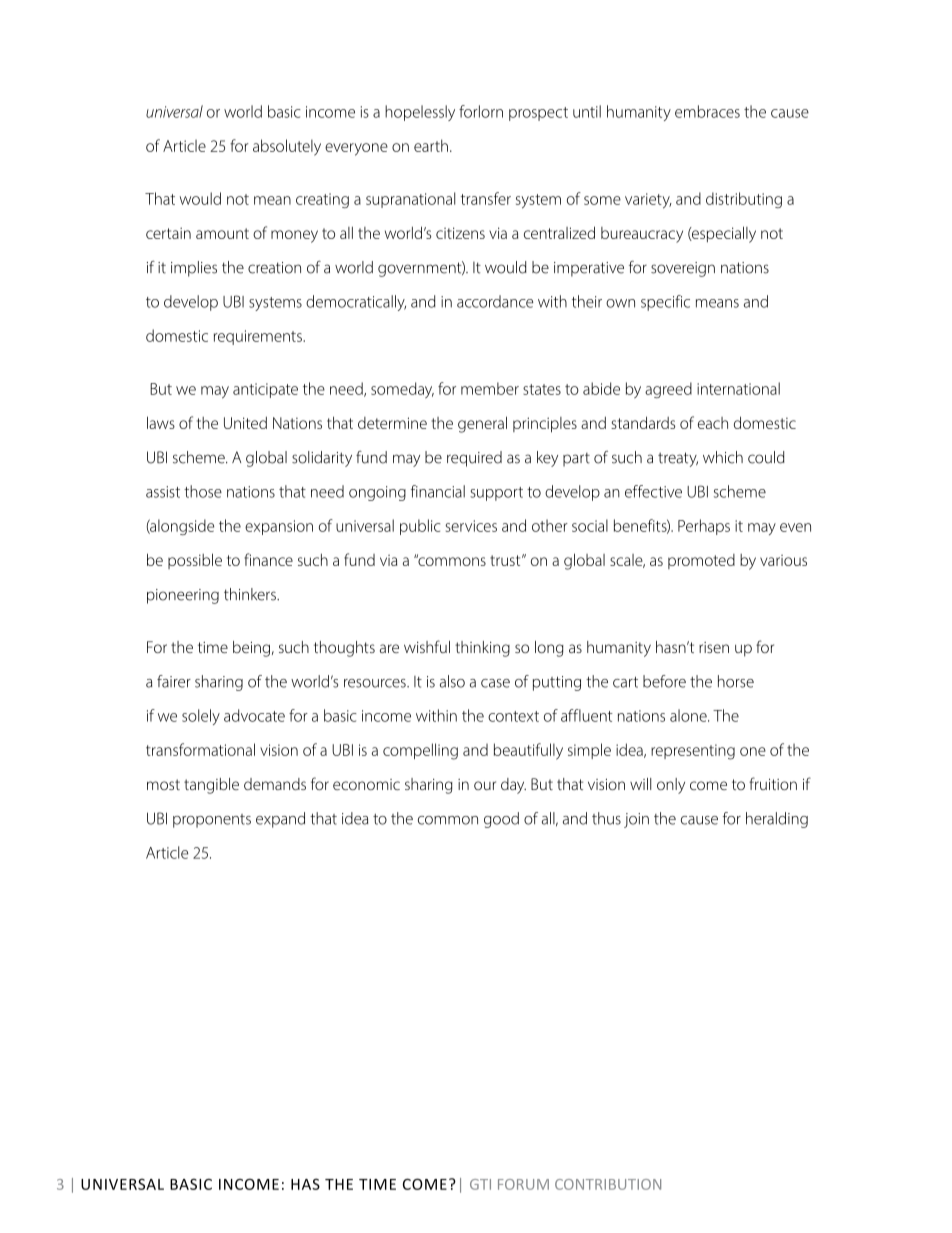 The image size is (952, 1233). Describe the element at coordinates (707, 111) in the screenshot. I see `embraces` at that location.
